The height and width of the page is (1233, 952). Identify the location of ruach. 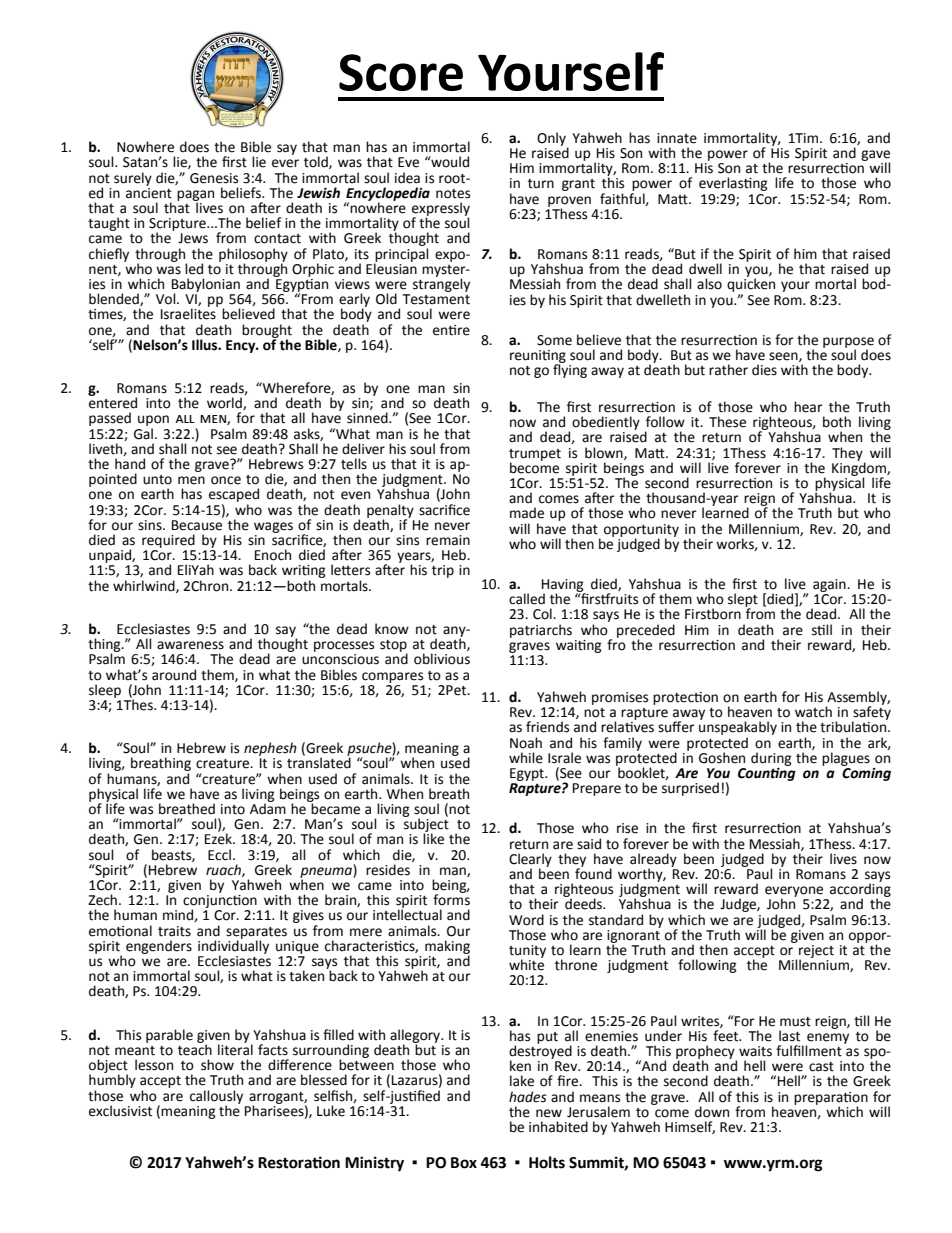
(224, 870).
